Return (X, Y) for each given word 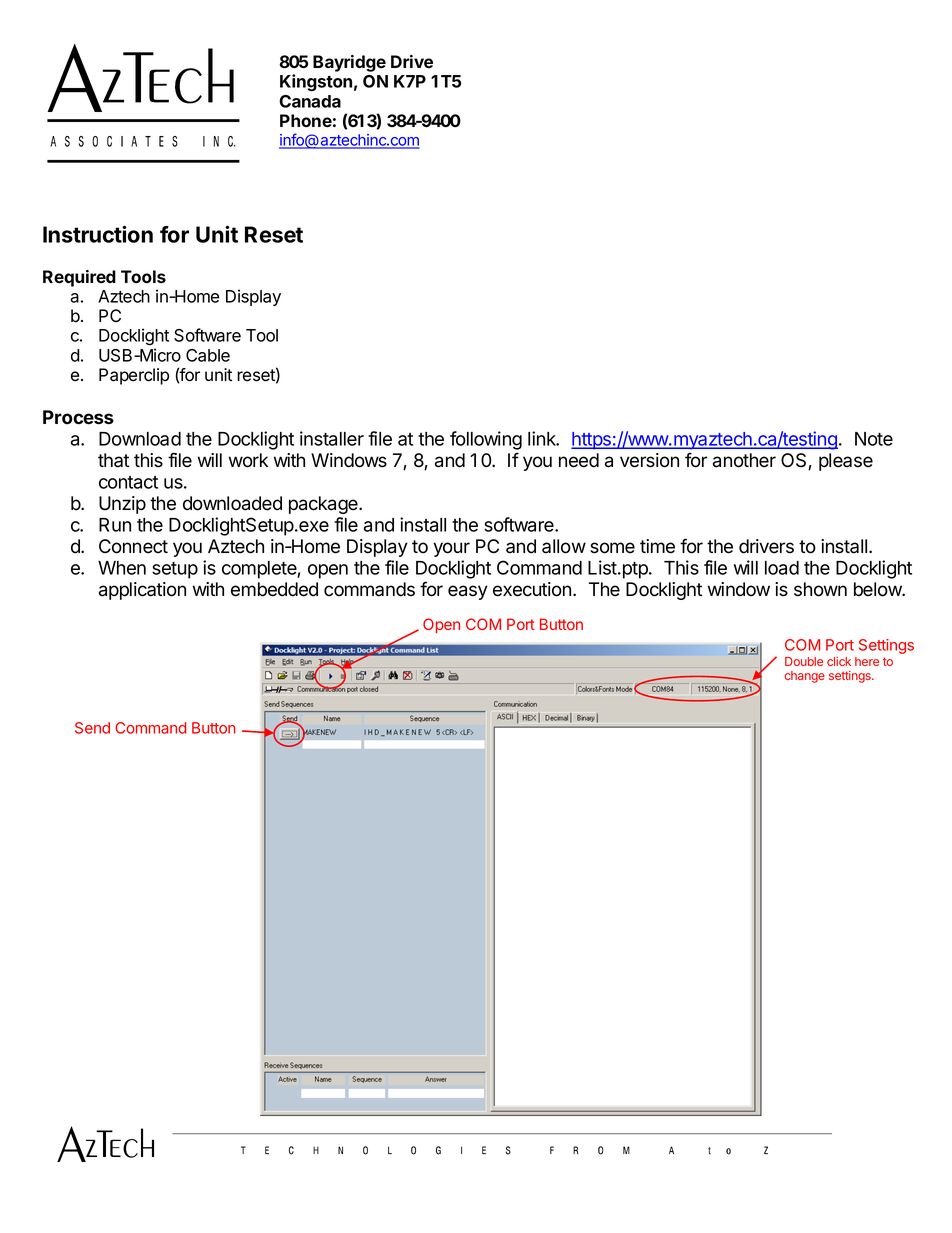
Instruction (98, 234)
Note (874, 439)
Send (92, 728)
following (486, 440)
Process (78, 417)
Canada (310, 101)
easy (468, 592)
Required (79, 278)
